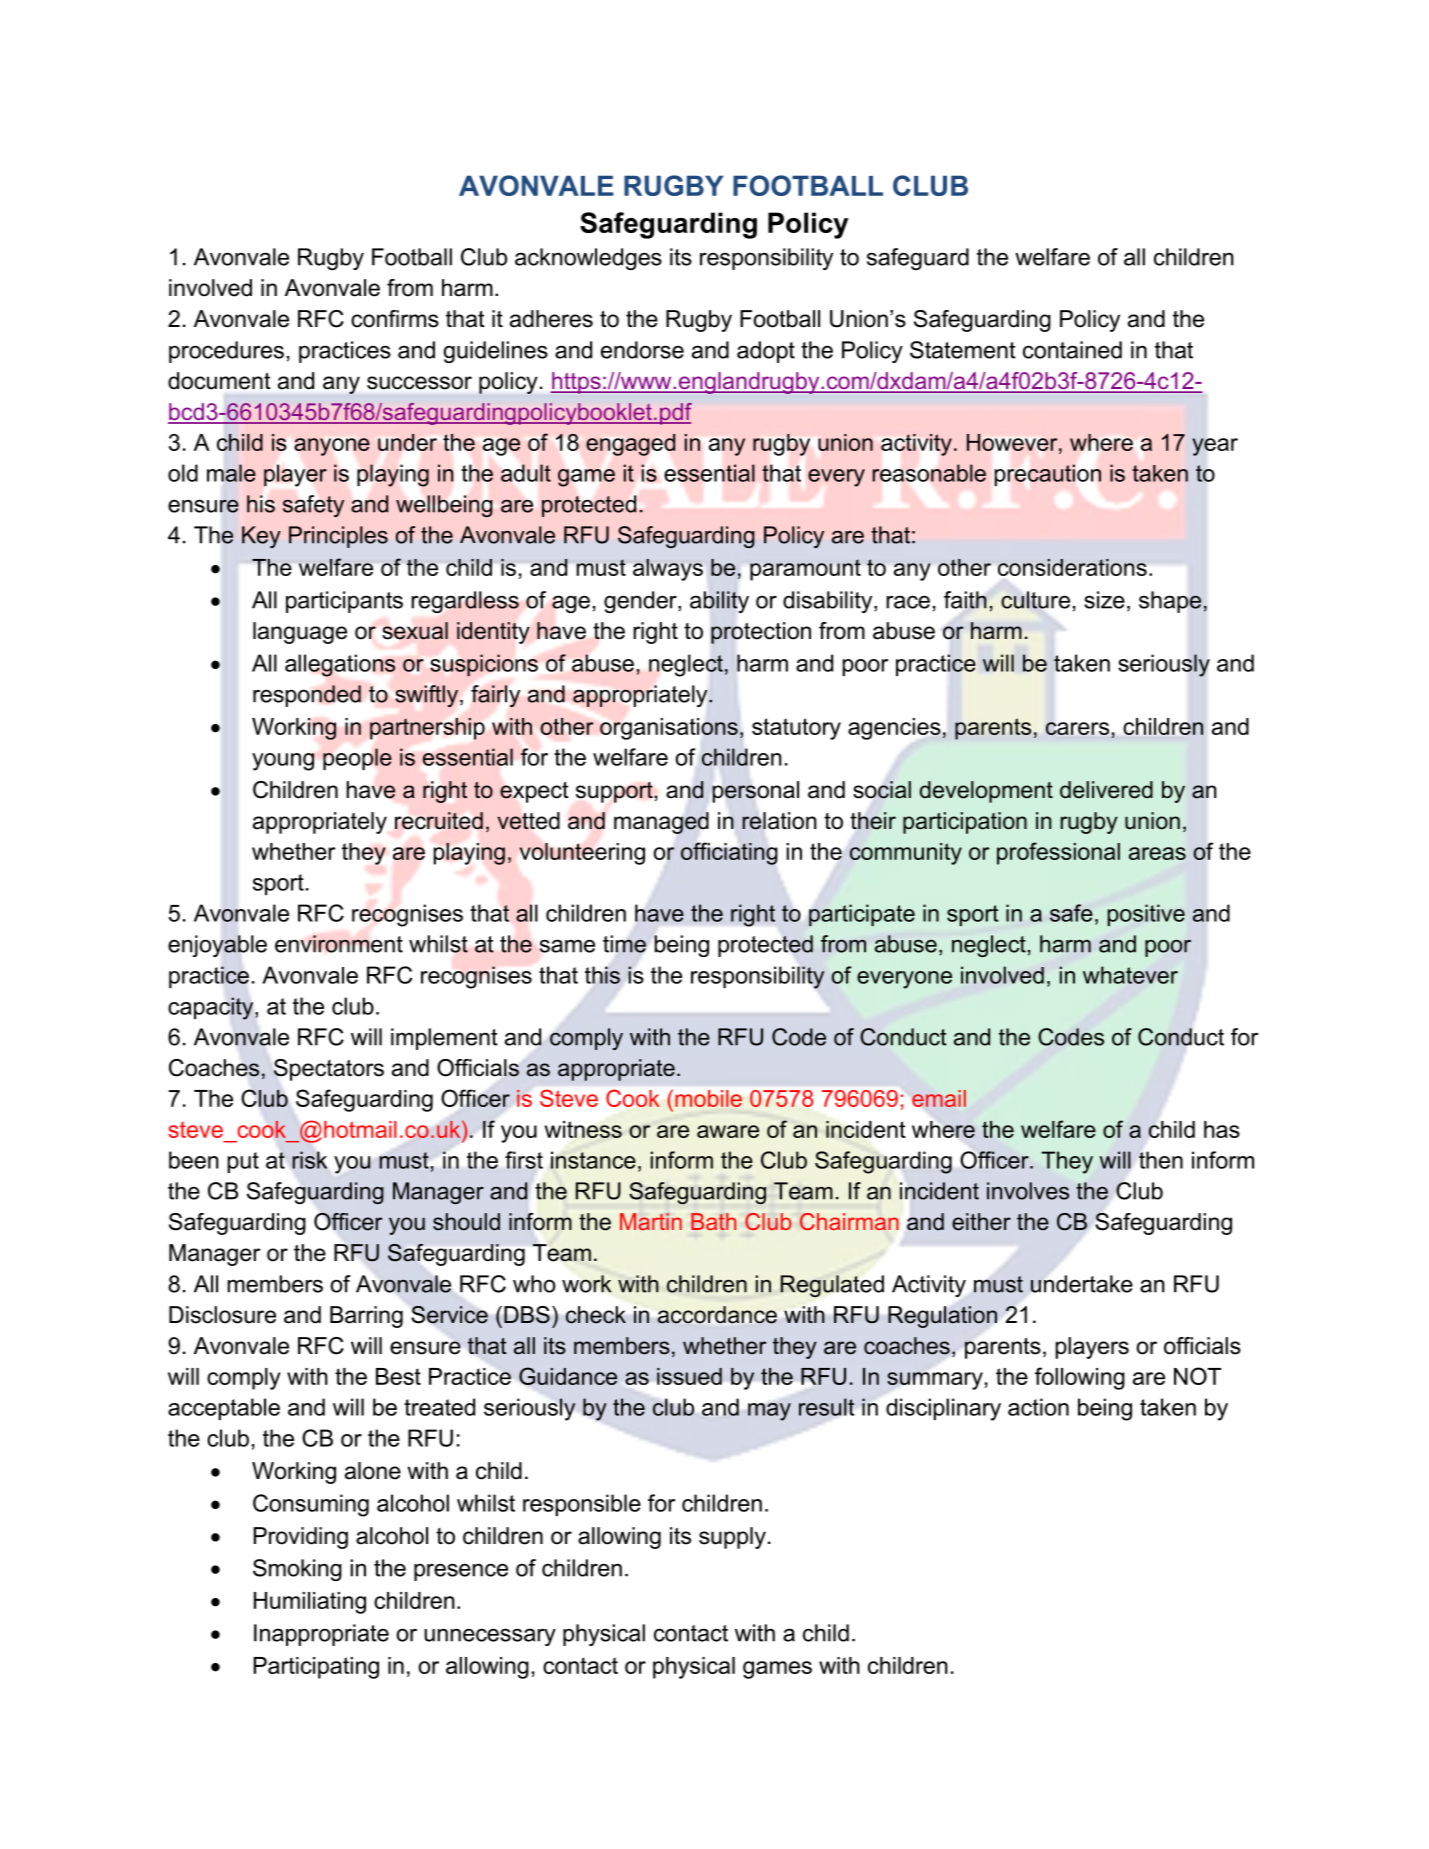 The height and width of the document is (1849, 1429). I want to click on time, so click(624, 944).
